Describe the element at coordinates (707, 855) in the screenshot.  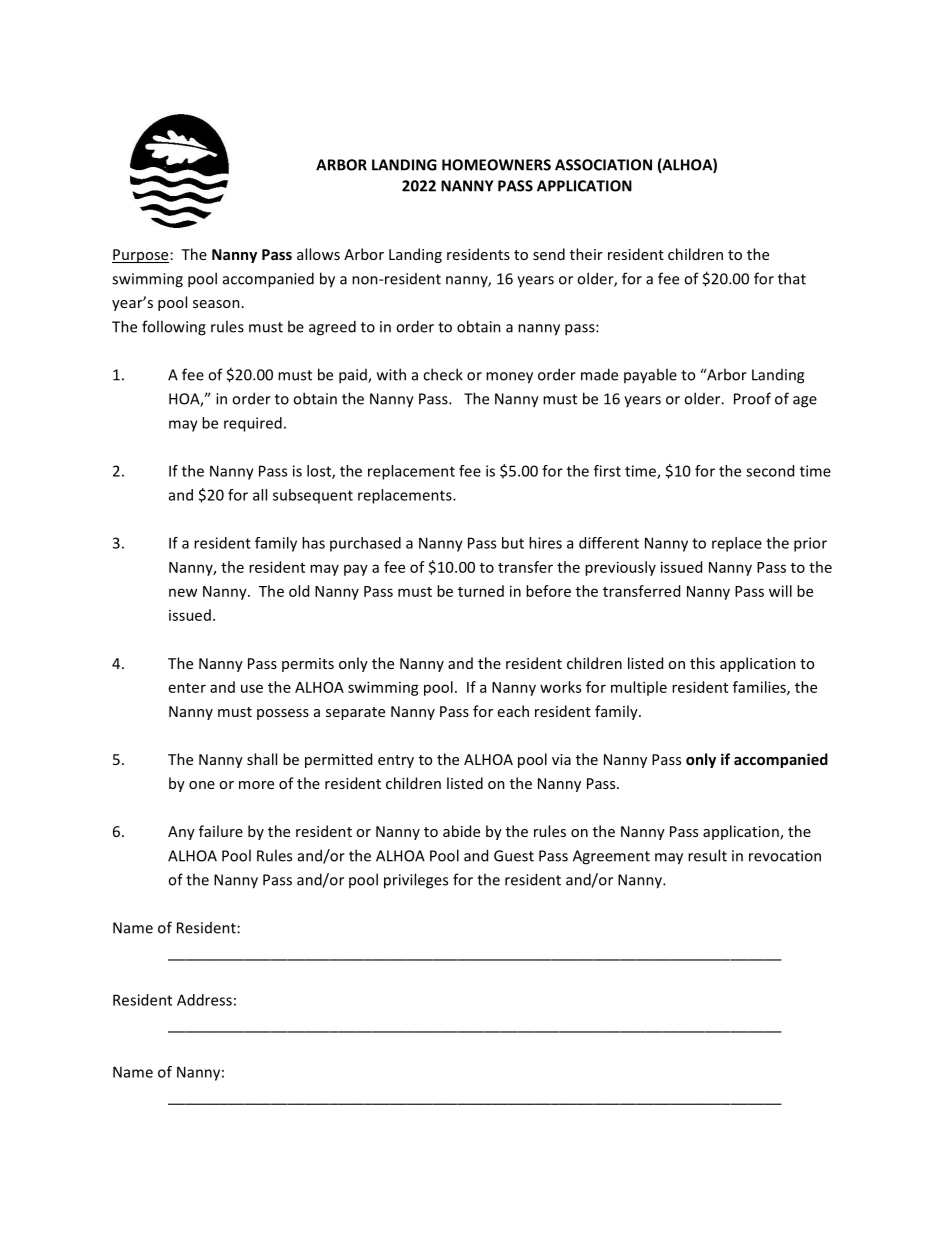
I see `result` at that location.
